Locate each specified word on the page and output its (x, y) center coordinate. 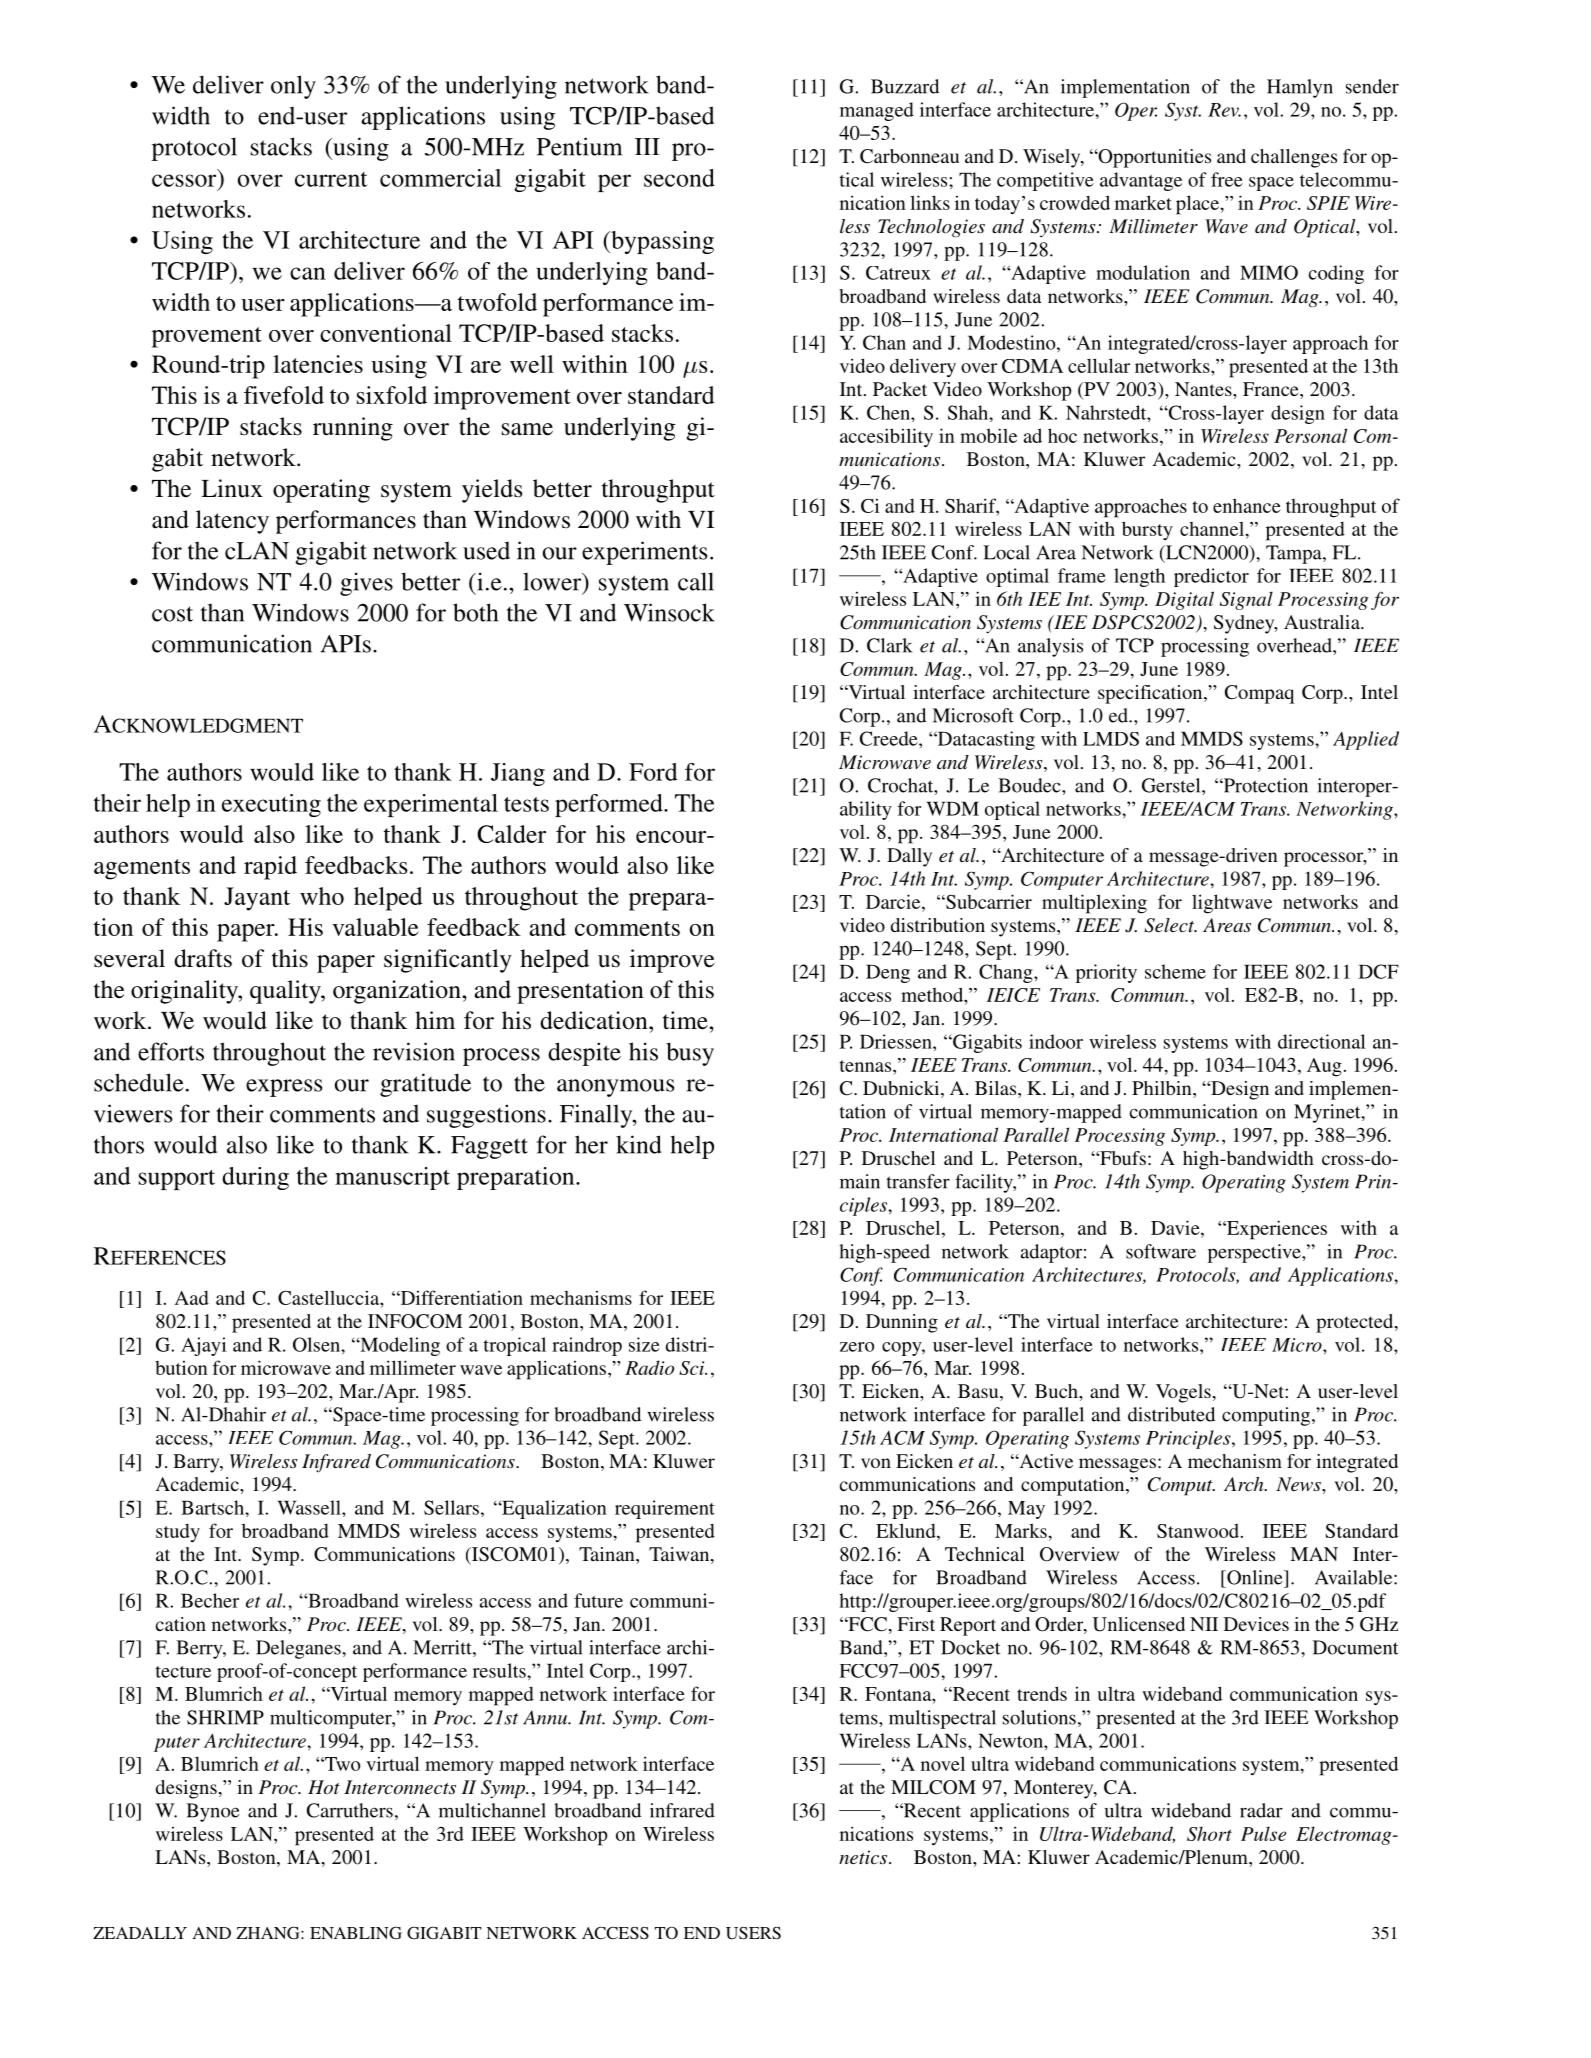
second (679, 178)
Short (1209, 1833)
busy (690, 1054)
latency (232, 522)
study (178, 1533)
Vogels (1183, 1393)
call (696, 581)
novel (943, 1763)
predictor (1211, 577)
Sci (693, 1368)
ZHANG (269, 1932)
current (331, 179)
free (1227, 179)
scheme (1175, 971)
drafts (203, 958)
